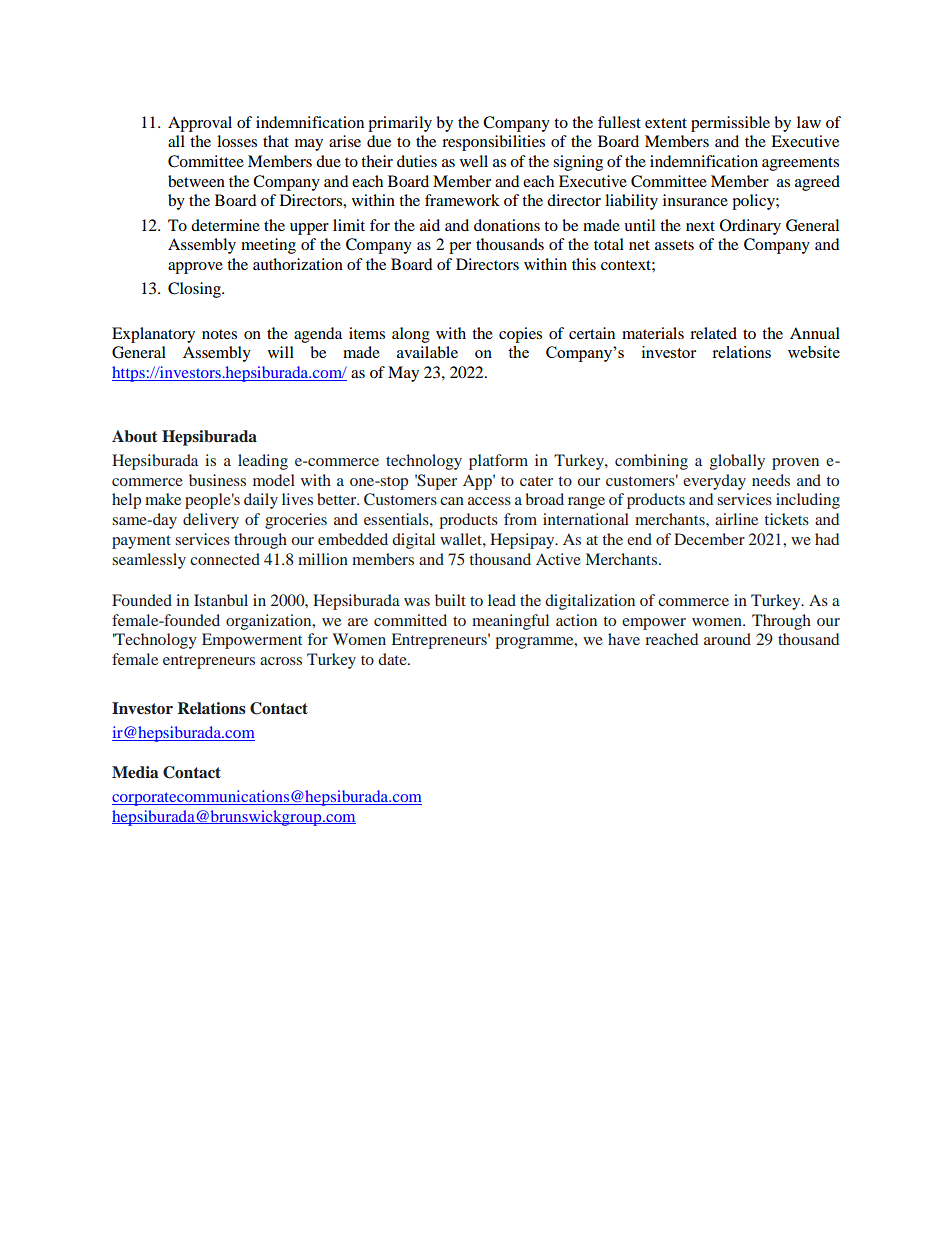 This document has width=952, height=1233. I want to click on About, so click(134, 436).
